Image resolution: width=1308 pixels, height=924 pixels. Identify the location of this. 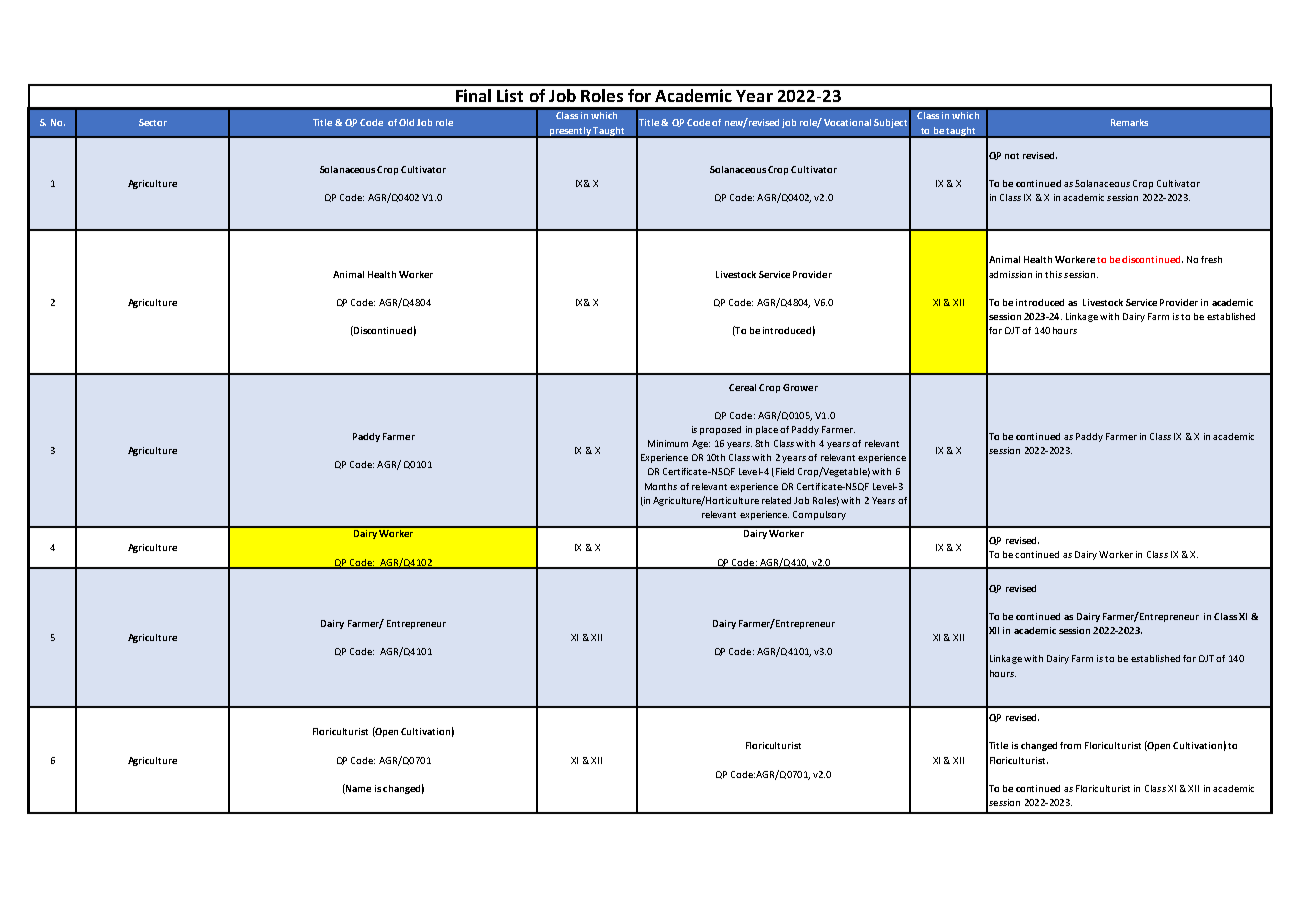
(1053, 274).
